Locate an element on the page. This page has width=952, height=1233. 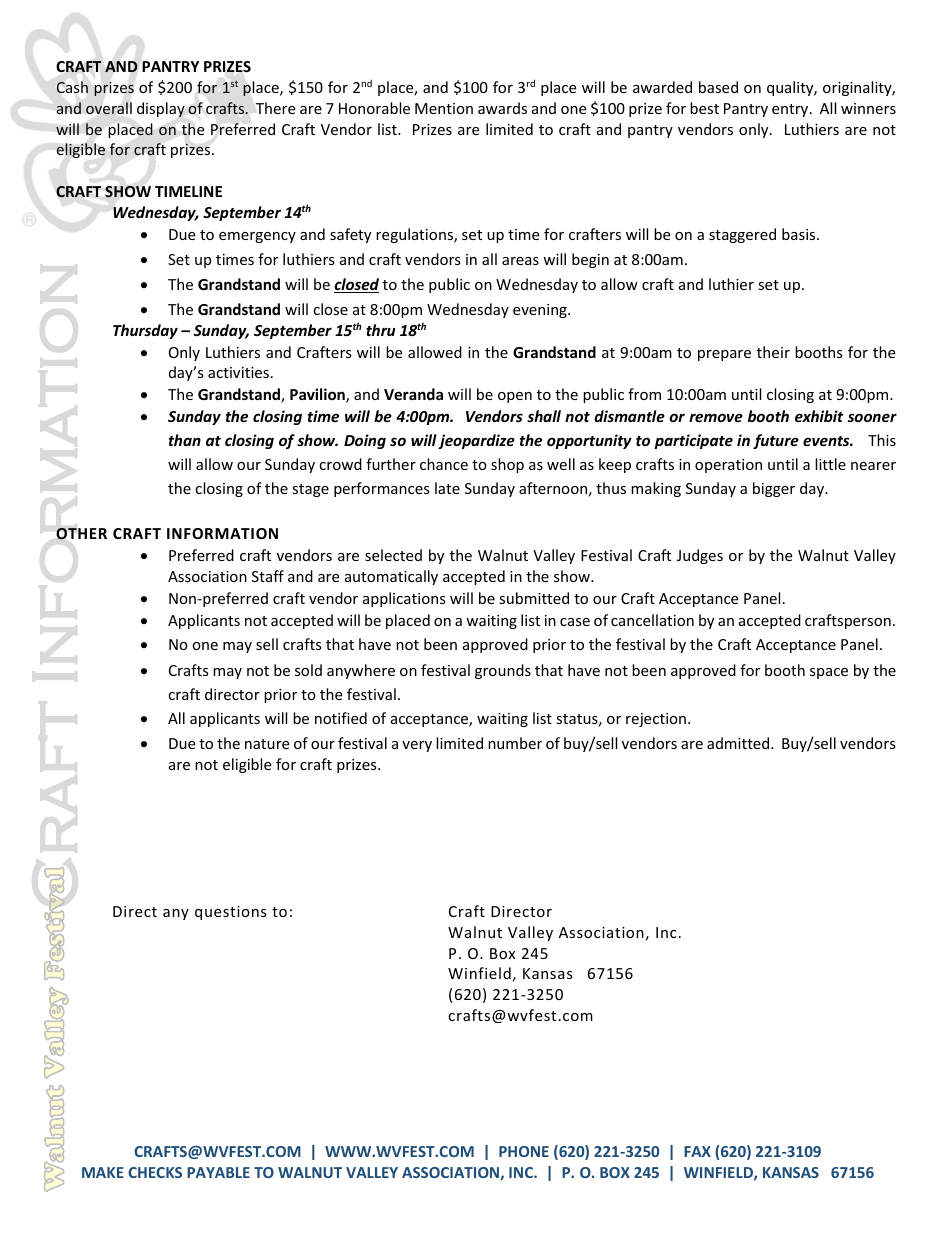
entry is located at coordinates (791, 110).
